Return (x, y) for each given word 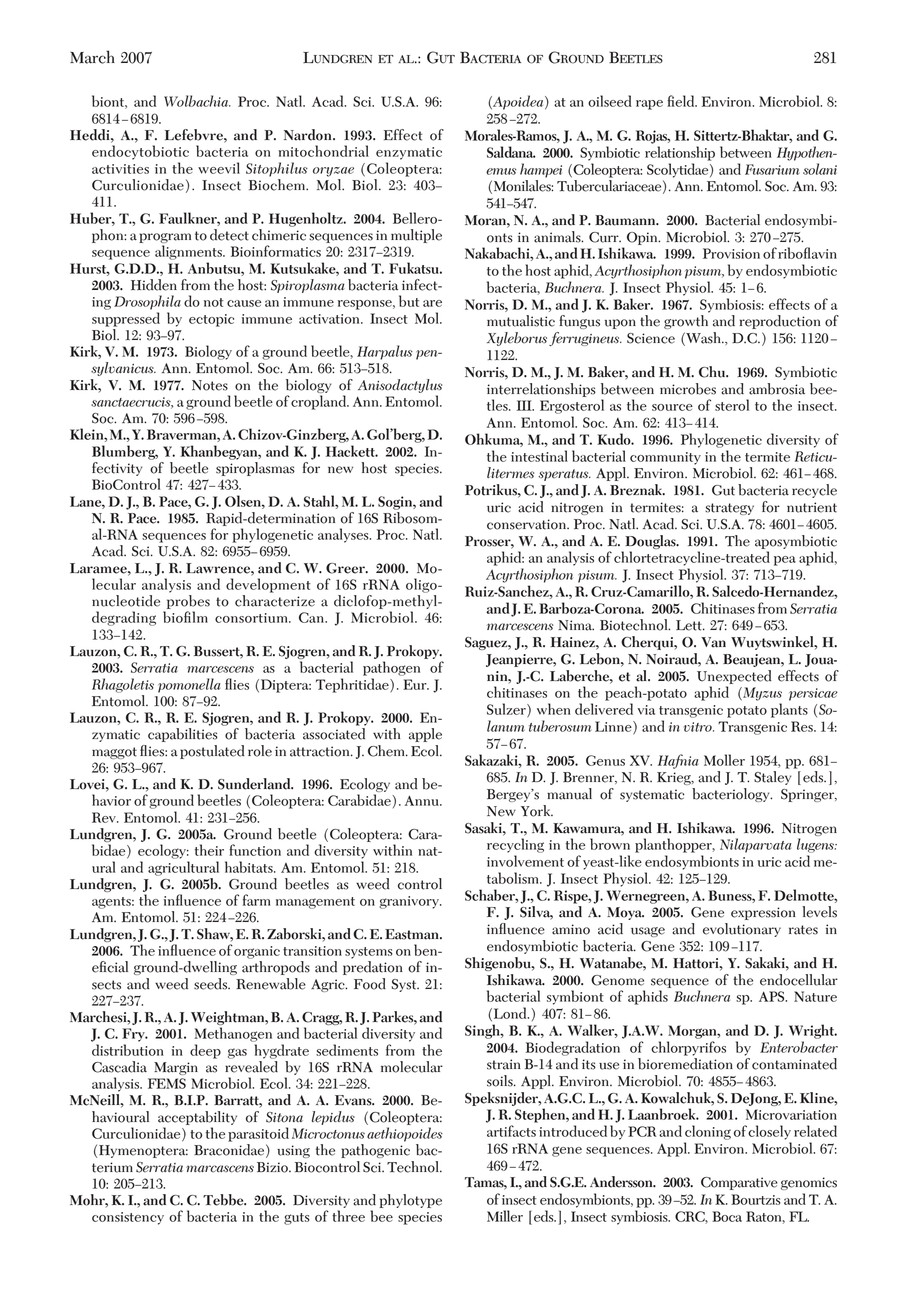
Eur (416, 684)
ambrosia (777, 389)
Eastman (413, 934)
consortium (252, 618)
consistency (128, 1218)
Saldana (511, 152)
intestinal (539, 456)
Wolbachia (197, 101)
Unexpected (734, 677)
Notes (210, 385)
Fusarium (772, 169)
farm (256, 900)
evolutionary (742, 930)
